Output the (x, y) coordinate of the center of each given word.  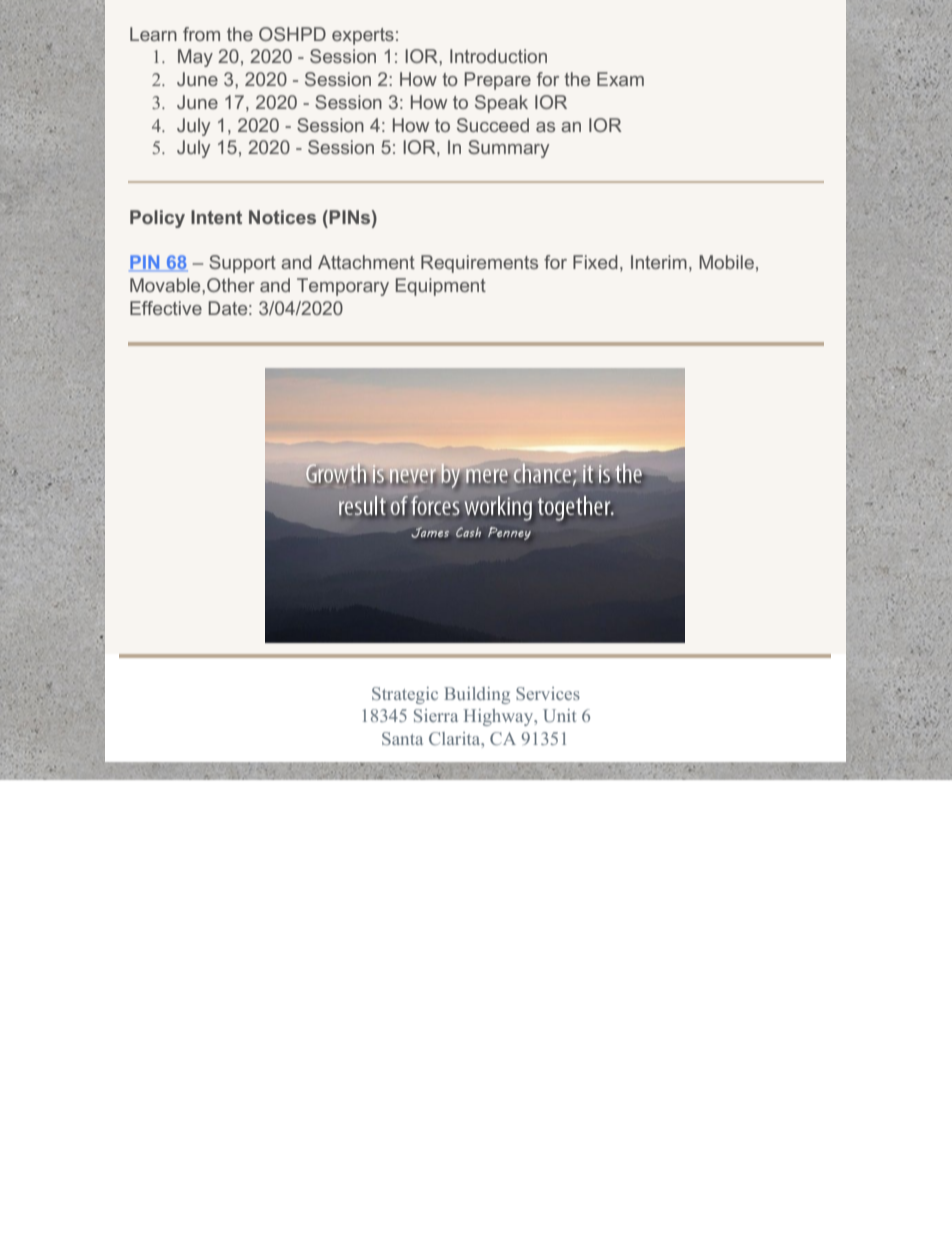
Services (548, 693)
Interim (659, 262)
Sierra (436, 715)
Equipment (441, 287)
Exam (620, 79)
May (195, 58)
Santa (402, 738)
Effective (166, 308)
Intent (216, 217)
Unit (559, 715)
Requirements (479, 264)
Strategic (405, 695)
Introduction (498, 56)
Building (477, 695)
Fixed (595, 262)
